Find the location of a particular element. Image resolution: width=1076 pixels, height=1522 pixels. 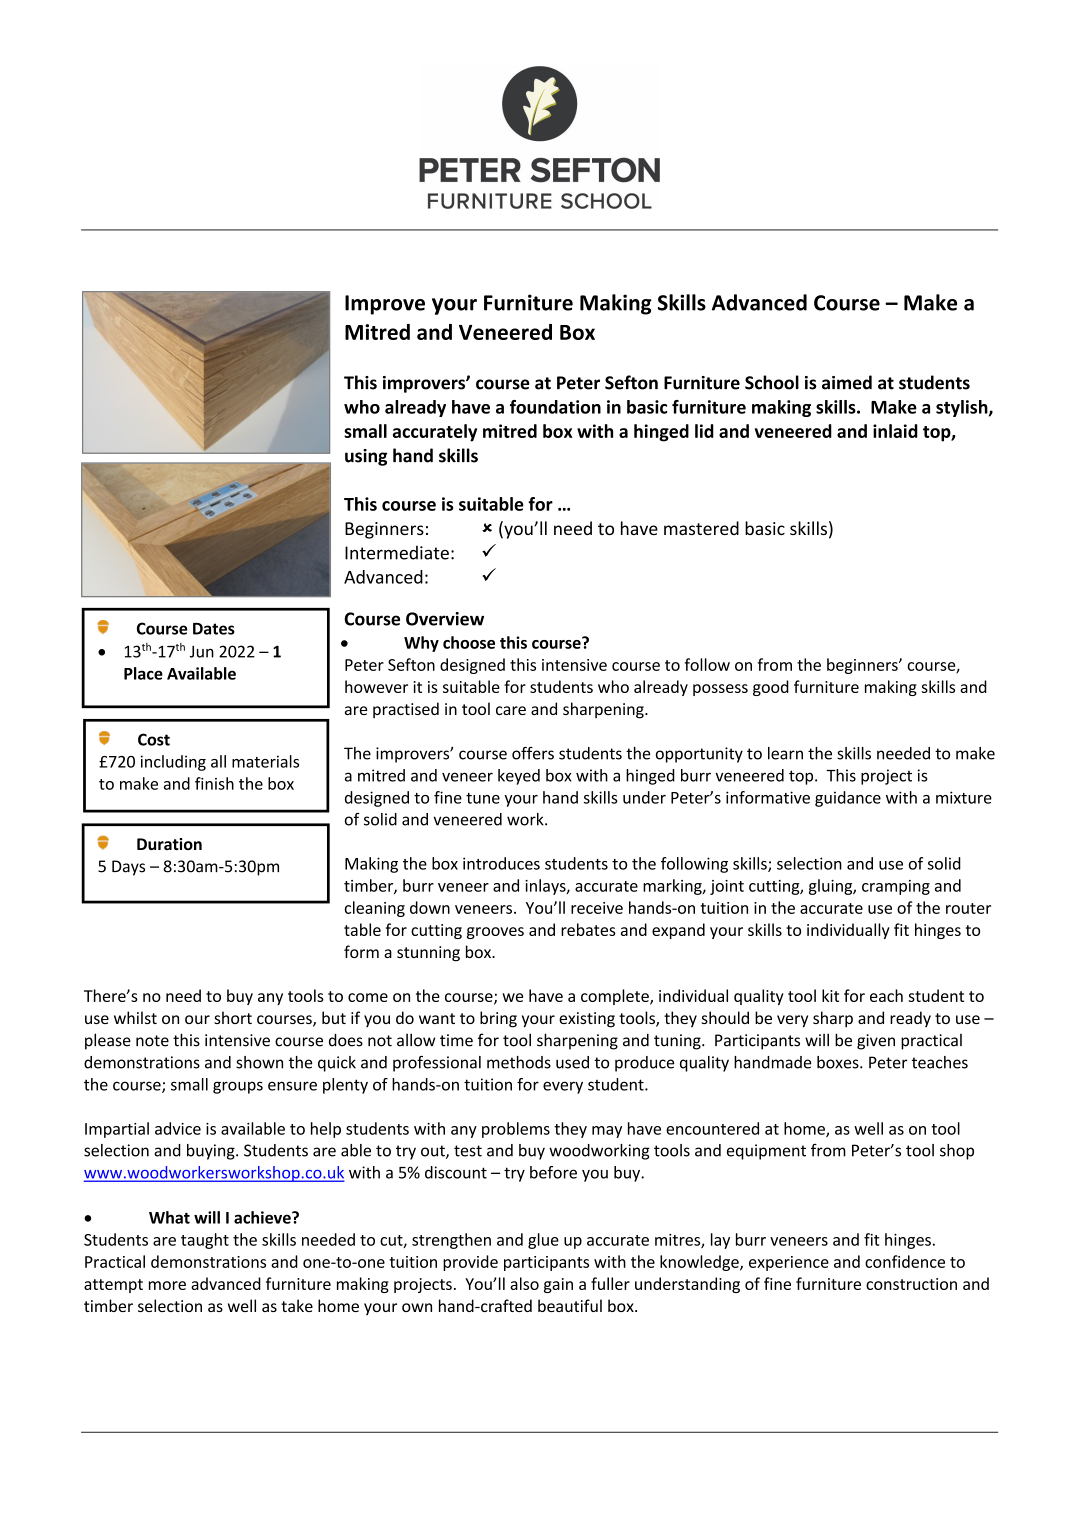

foundation is located at coordinates (555, 407).
